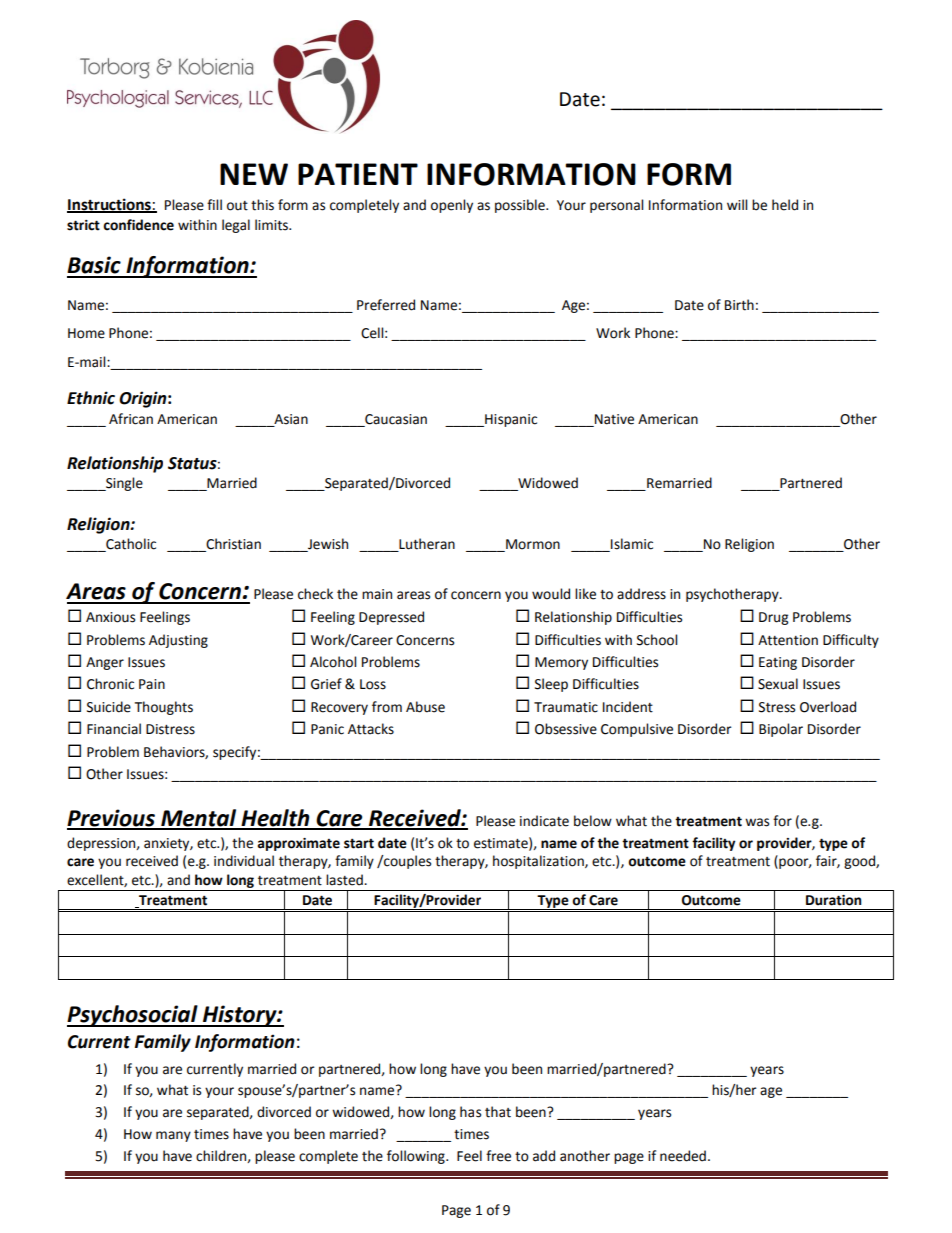 The height and width of the image is (1233, 952). Describe the element at coordinates (683, 1156) in the image. I see `needed` at that location.
